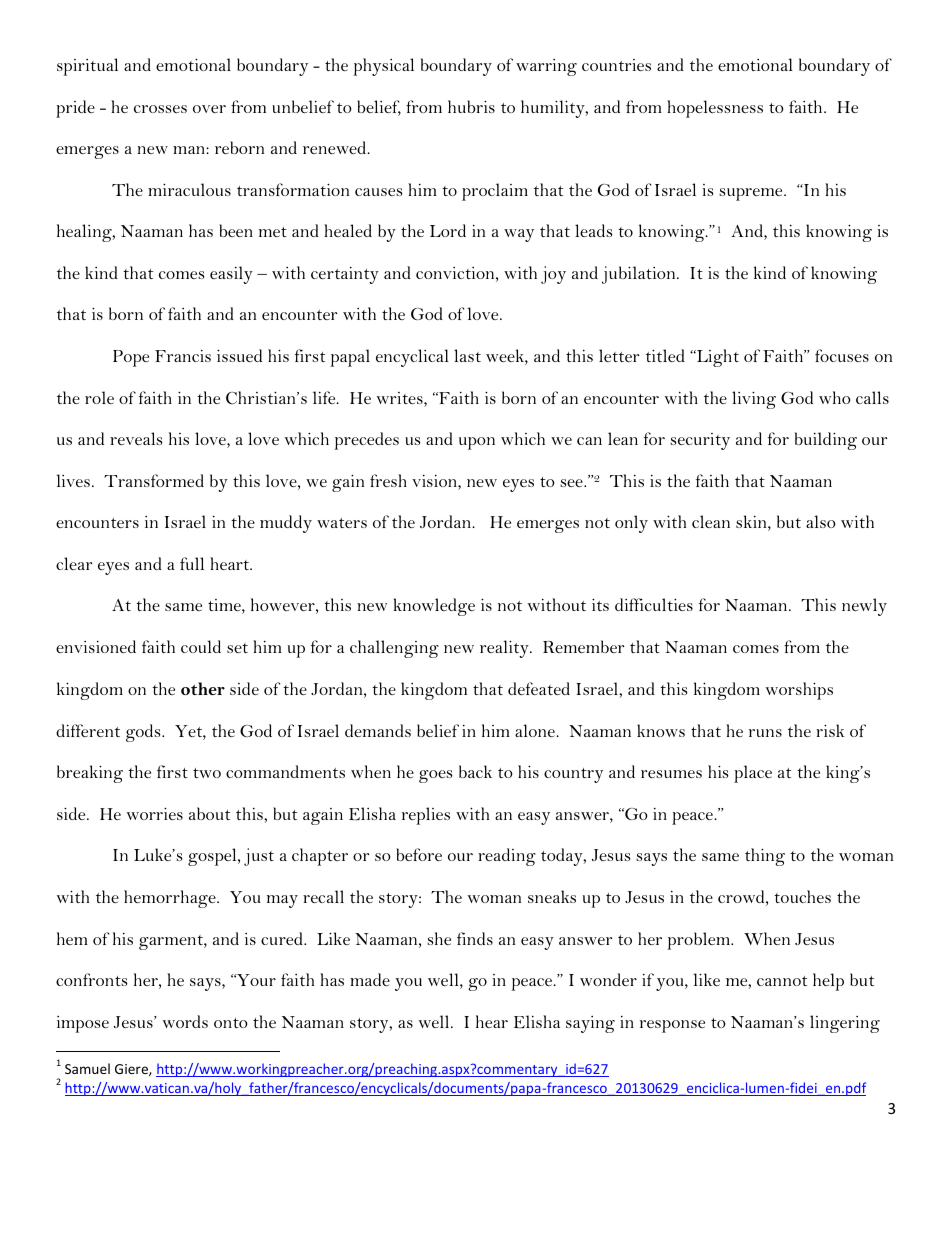  I want to click on hubris, so click(471, 106).
